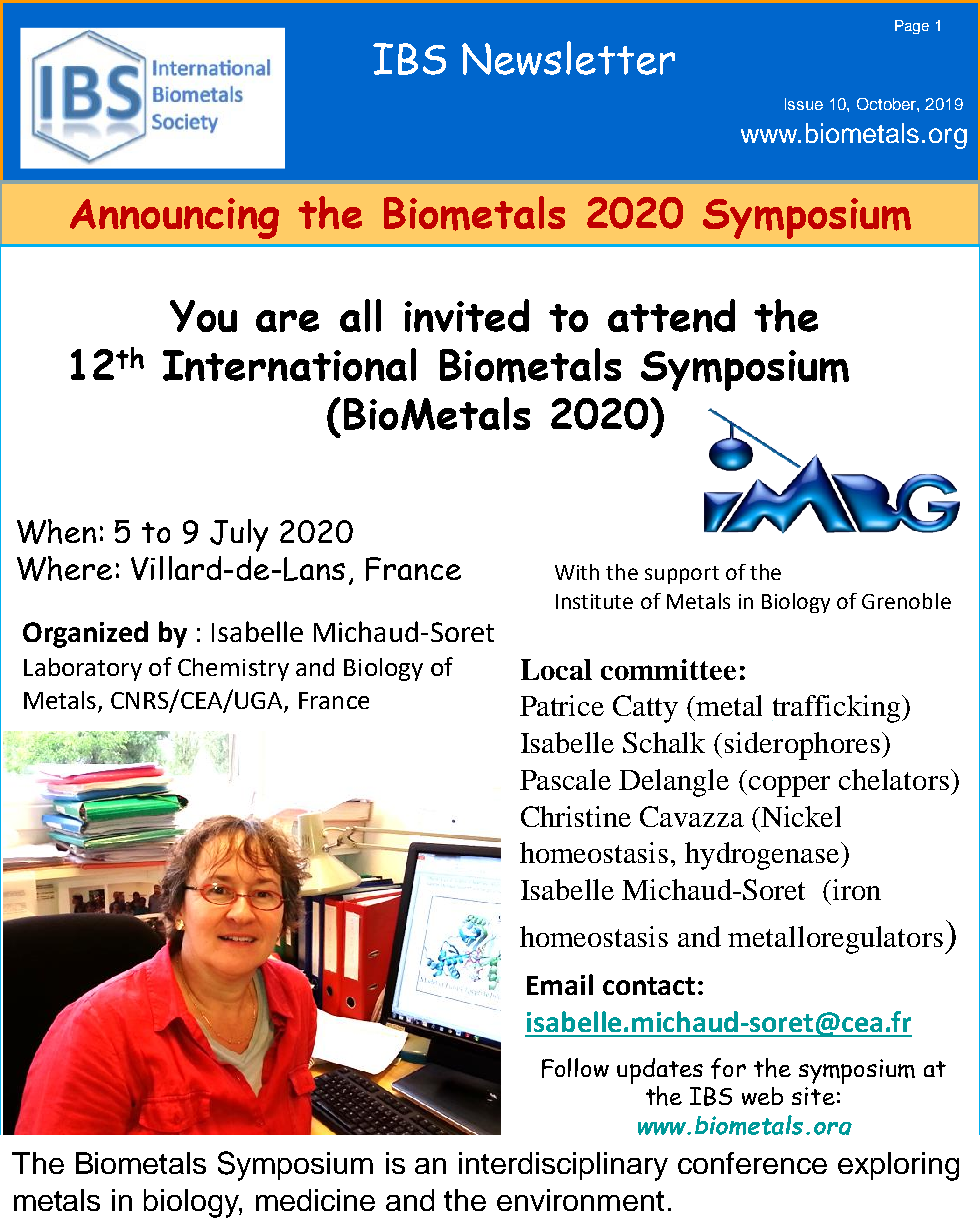 This page has height=1226, width=980. I want to click on Announcing, so click(174, 218).
